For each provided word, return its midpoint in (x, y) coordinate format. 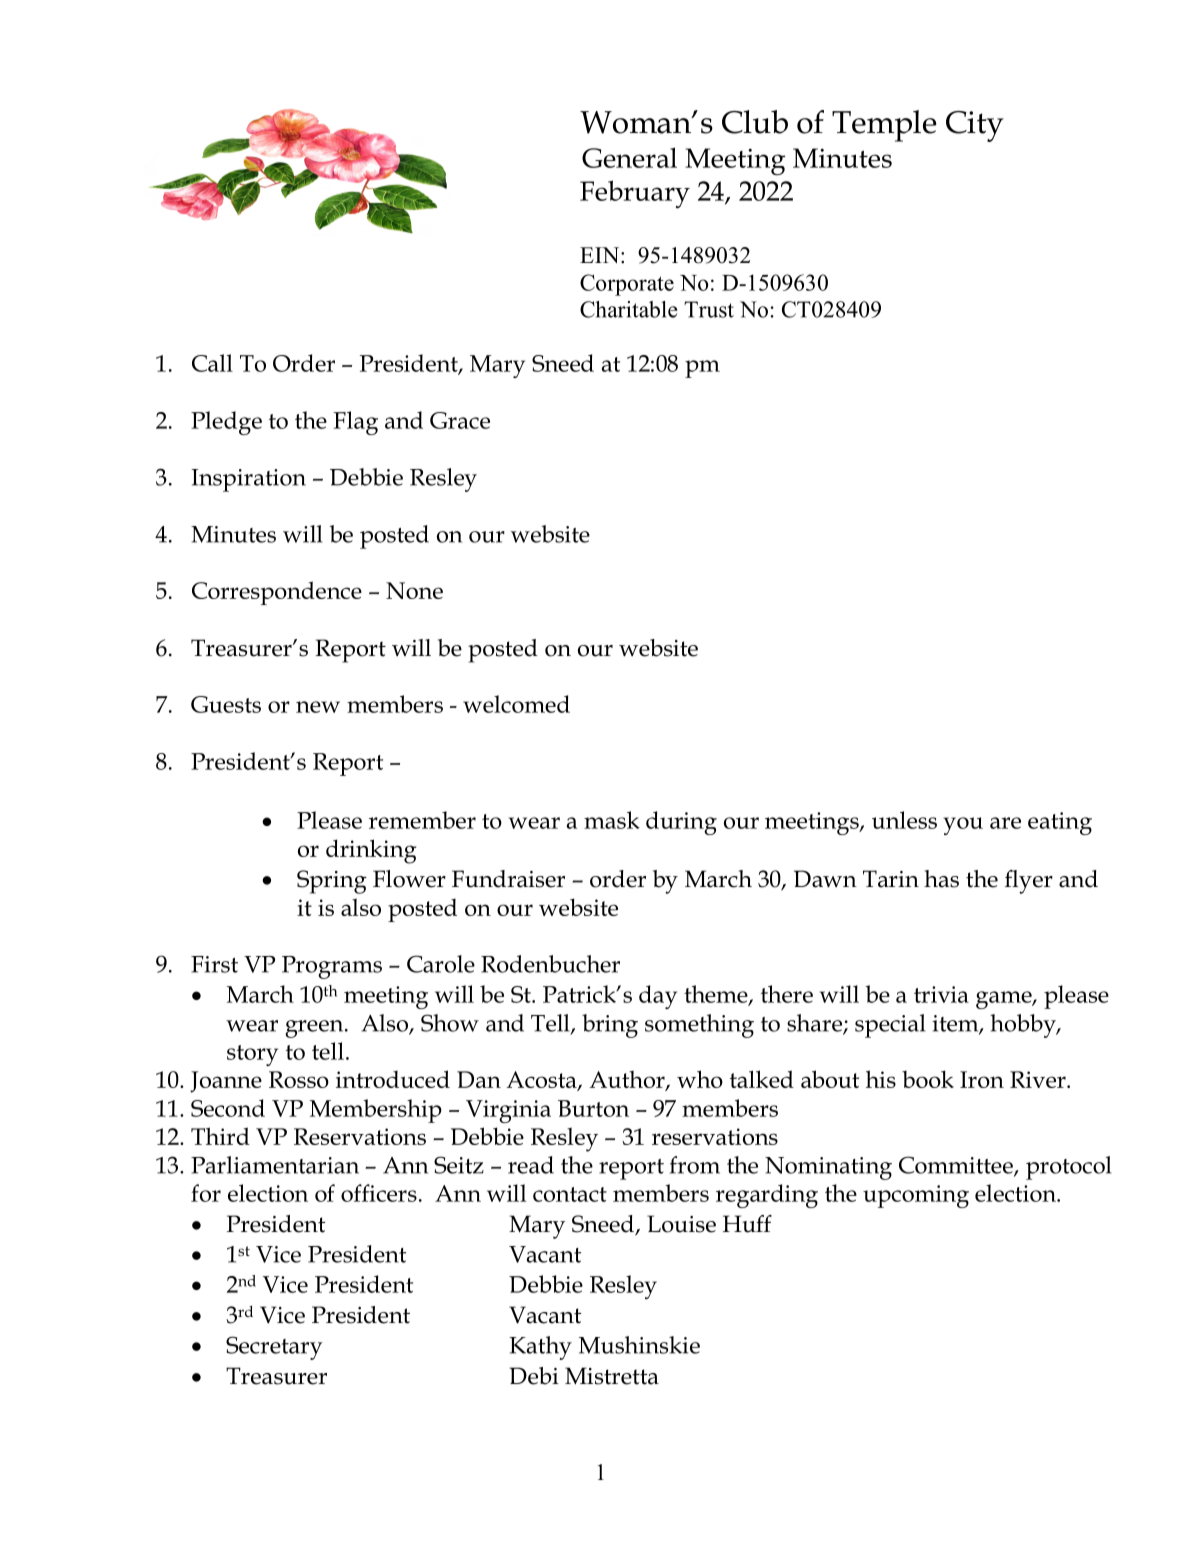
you (963, 826)
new (318, 707)
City (975, 126)
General (629, 157)
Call (212, 363)
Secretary (274, 1348)
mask (612, 820)
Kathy (540, 1348)
